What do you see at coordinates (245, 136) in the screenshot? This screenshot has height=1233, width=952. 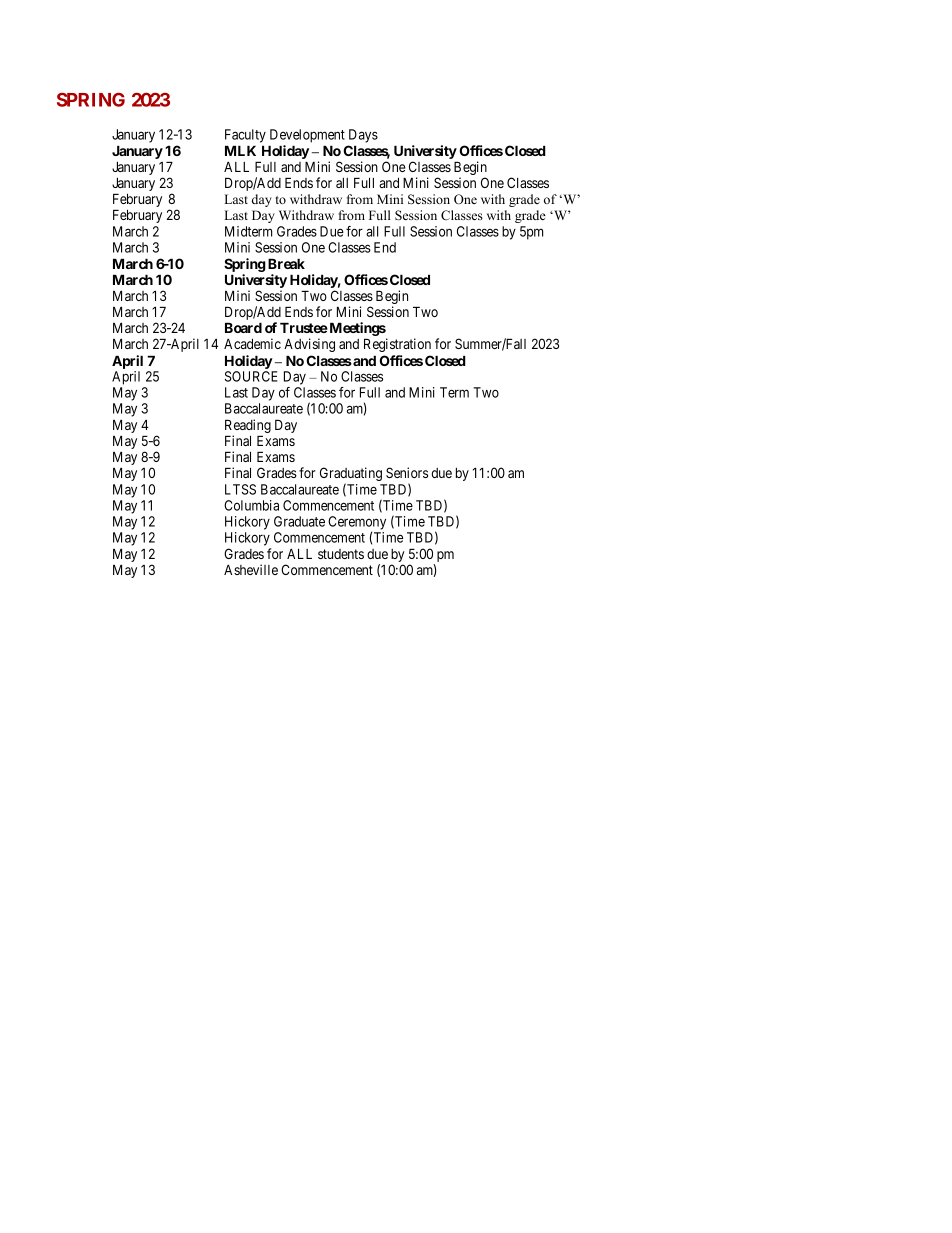 I see `Faculty` at bounding box center [245, 136].
